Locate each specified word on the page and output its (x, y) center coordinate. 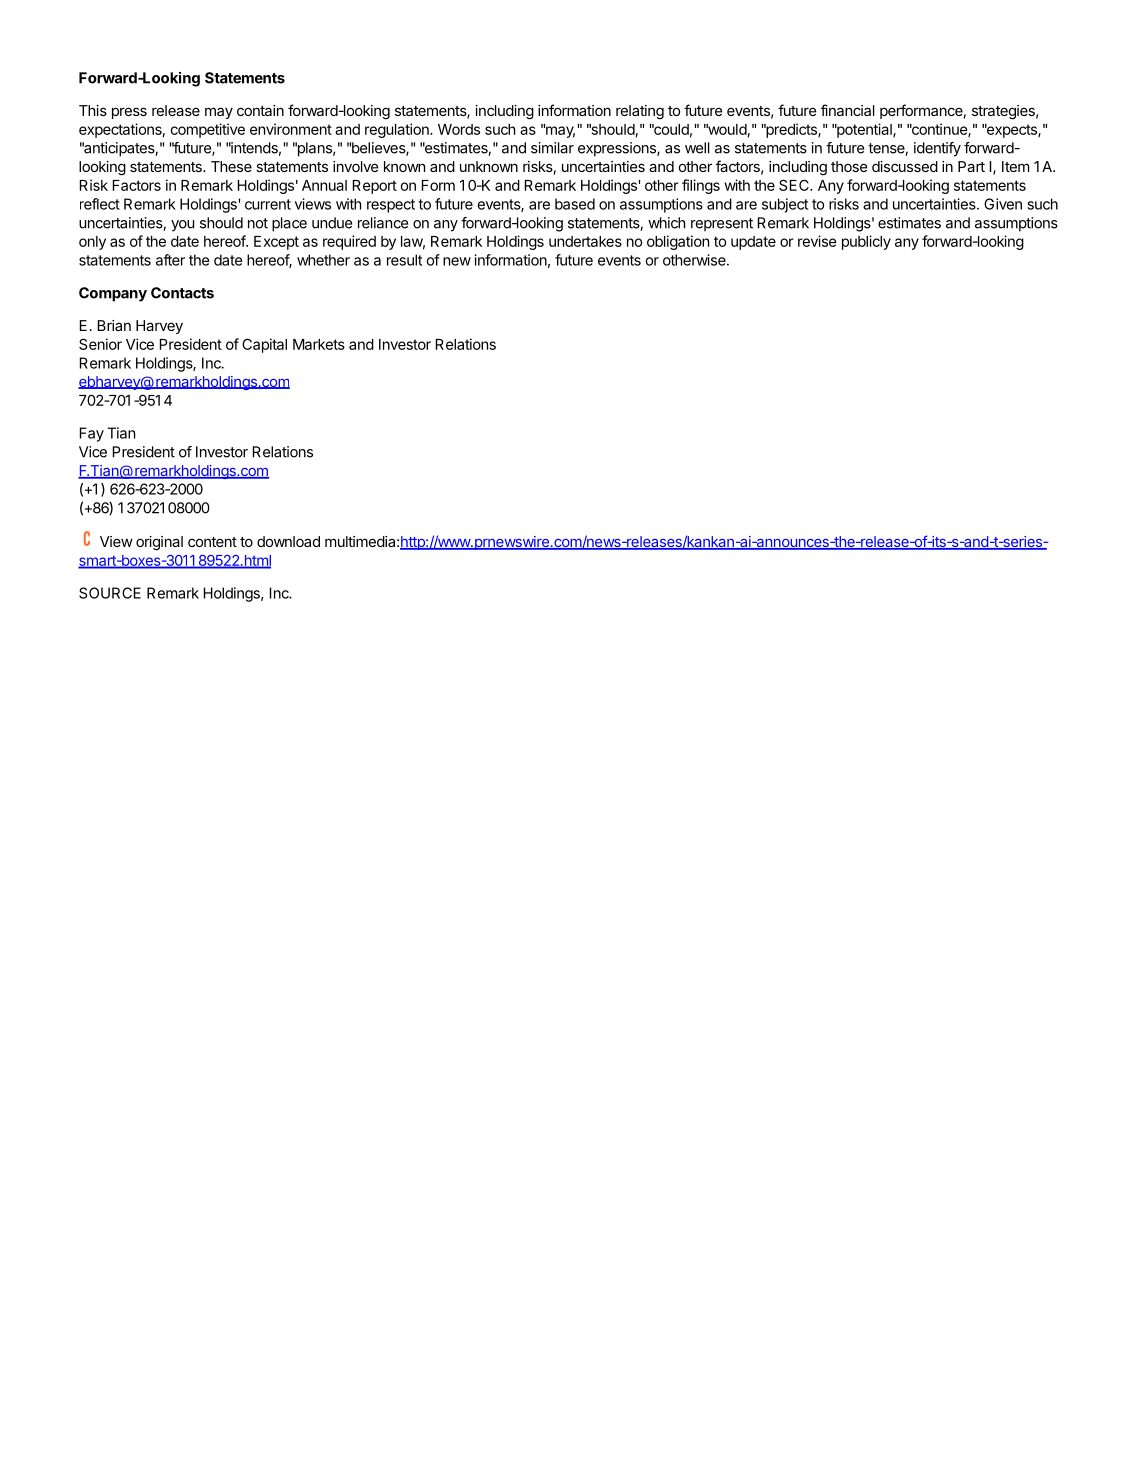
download (288, 541)
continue (939, 130)
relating (640, 112)
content (212, 542)
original (159, 543)
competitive (208, 130)
